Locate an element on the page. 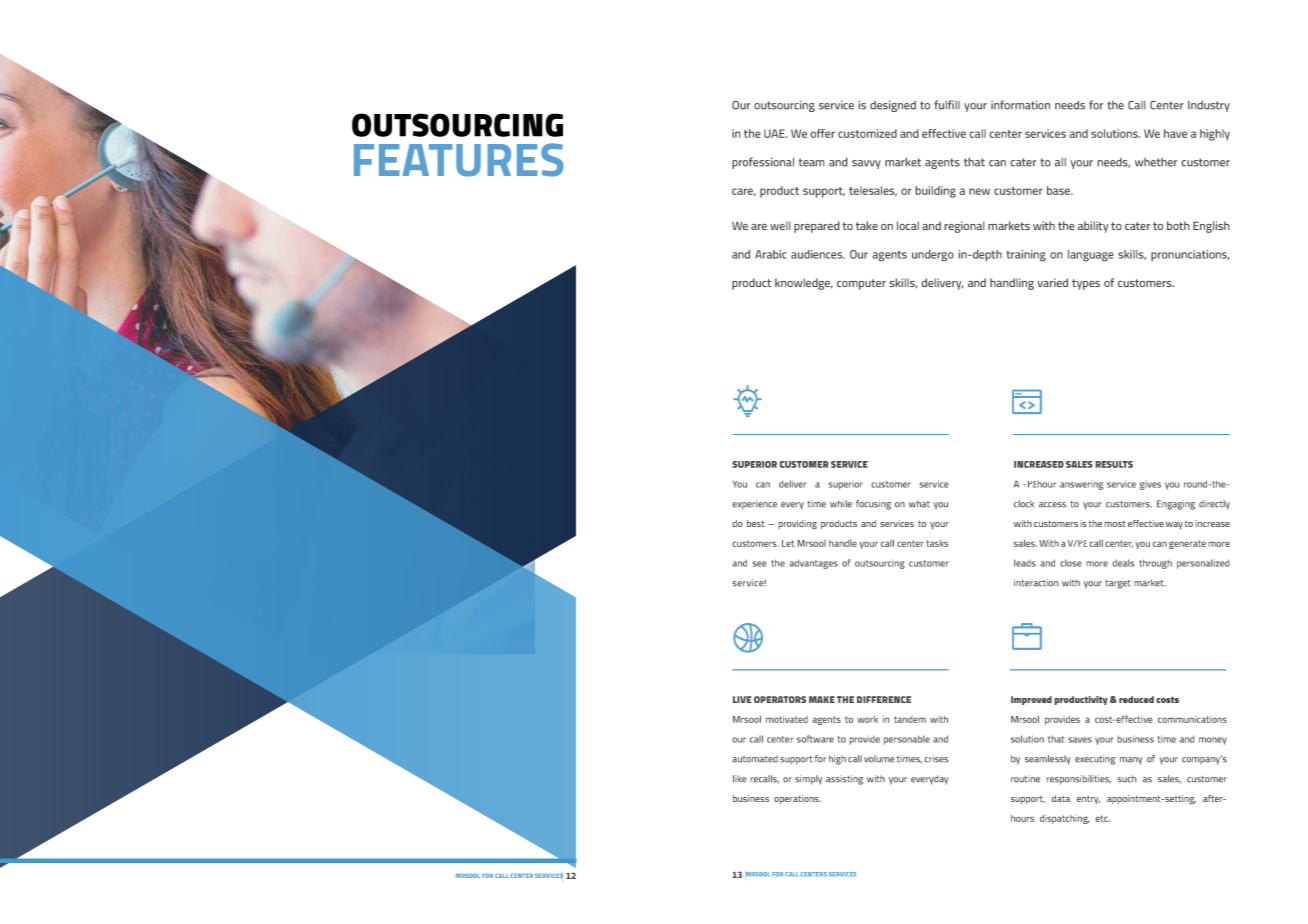  like is located at coordinates (739, 778).
